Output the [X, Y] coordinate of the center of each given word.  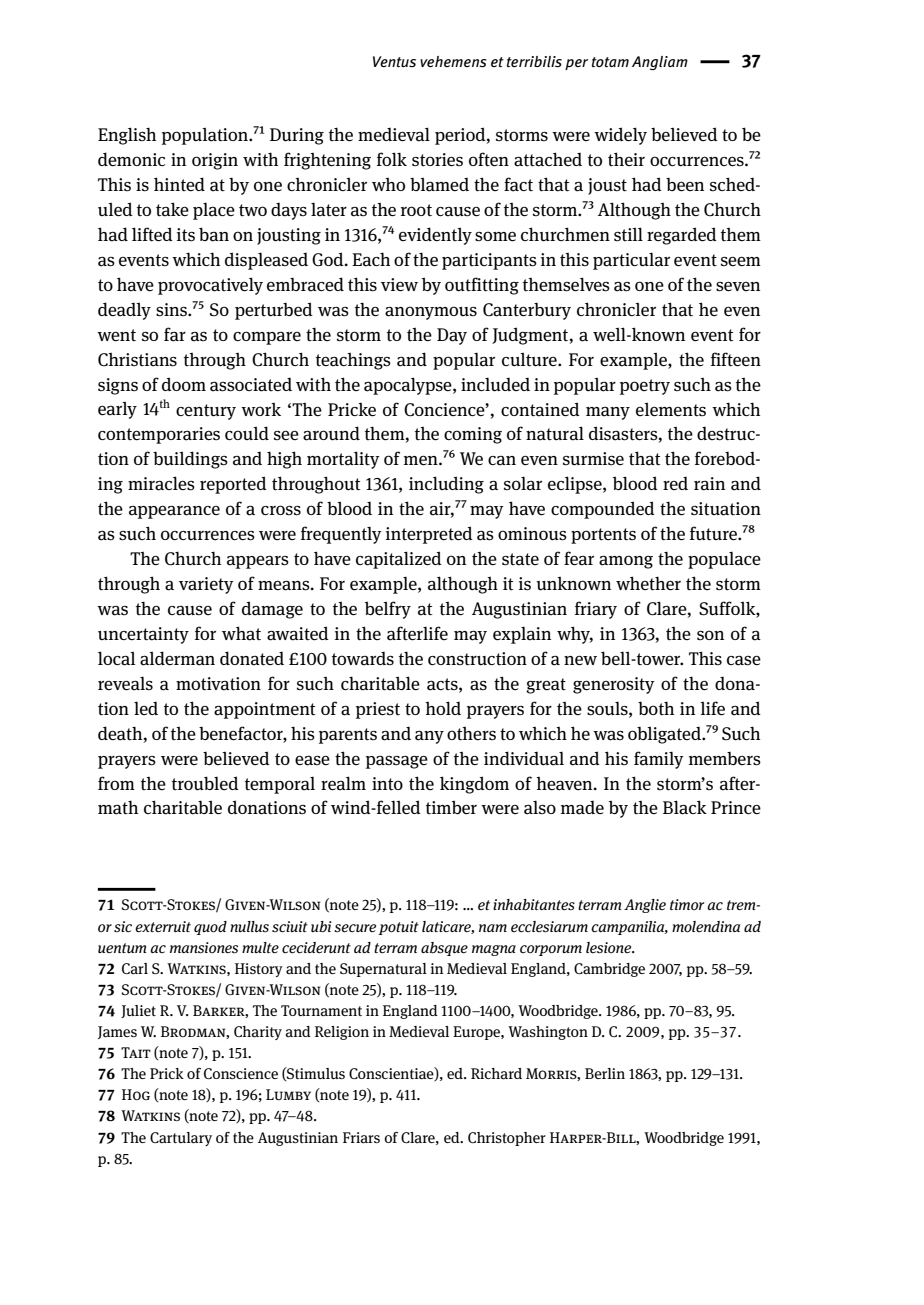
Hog [136, 1094]
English [127, 136]
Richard [496, 1074]
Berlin [605, 1073]
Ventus [394, 62]
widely [620, 136]
